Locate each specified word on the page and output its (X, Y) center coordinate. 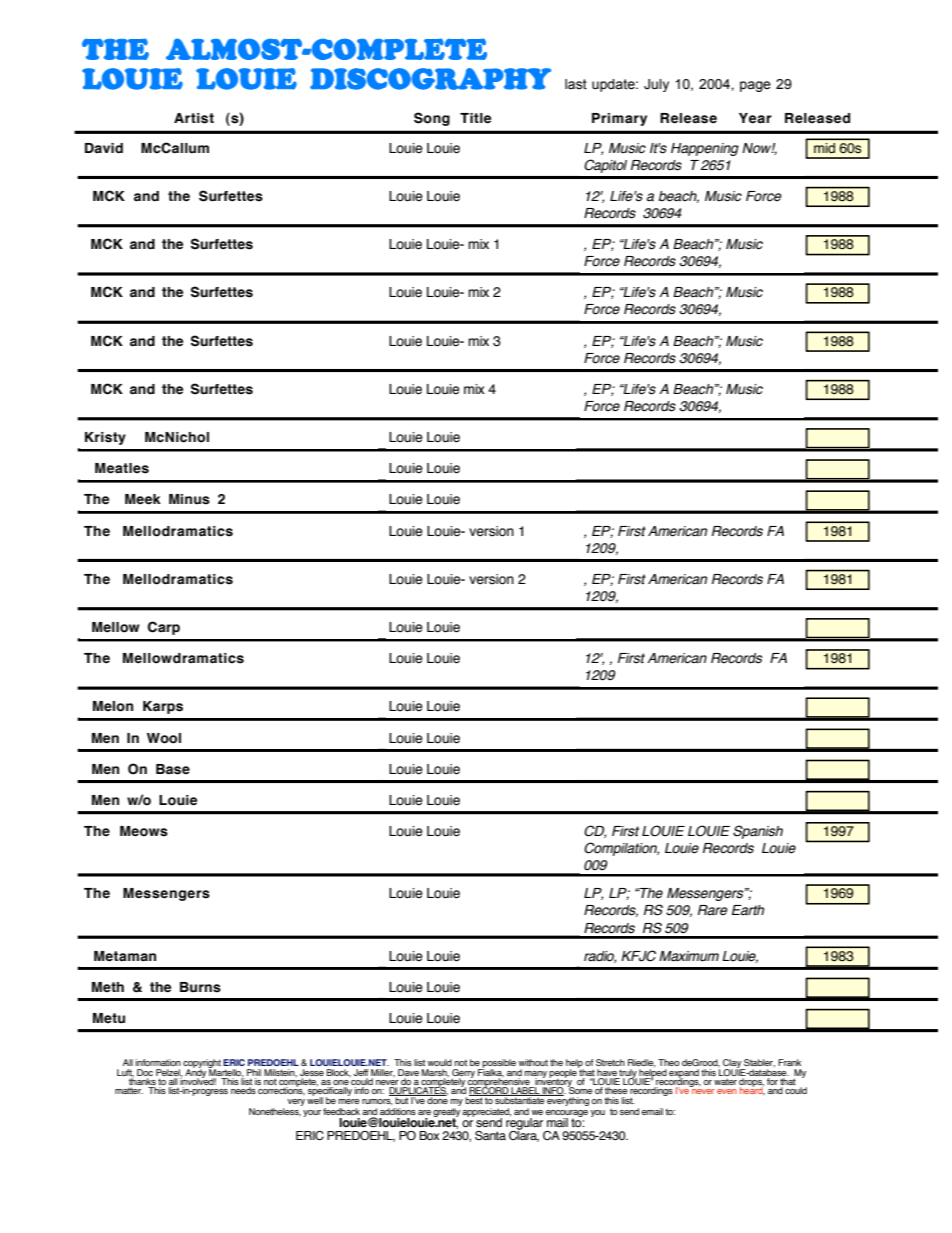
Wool (164, 738)
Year (755, 118)
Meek (143, 499)
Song (432, 119)
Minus (189, 499)
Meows (144, 831)
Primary (619, 119)
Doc (145, 1072)
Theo (669, 1062)
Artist (194, 118)
